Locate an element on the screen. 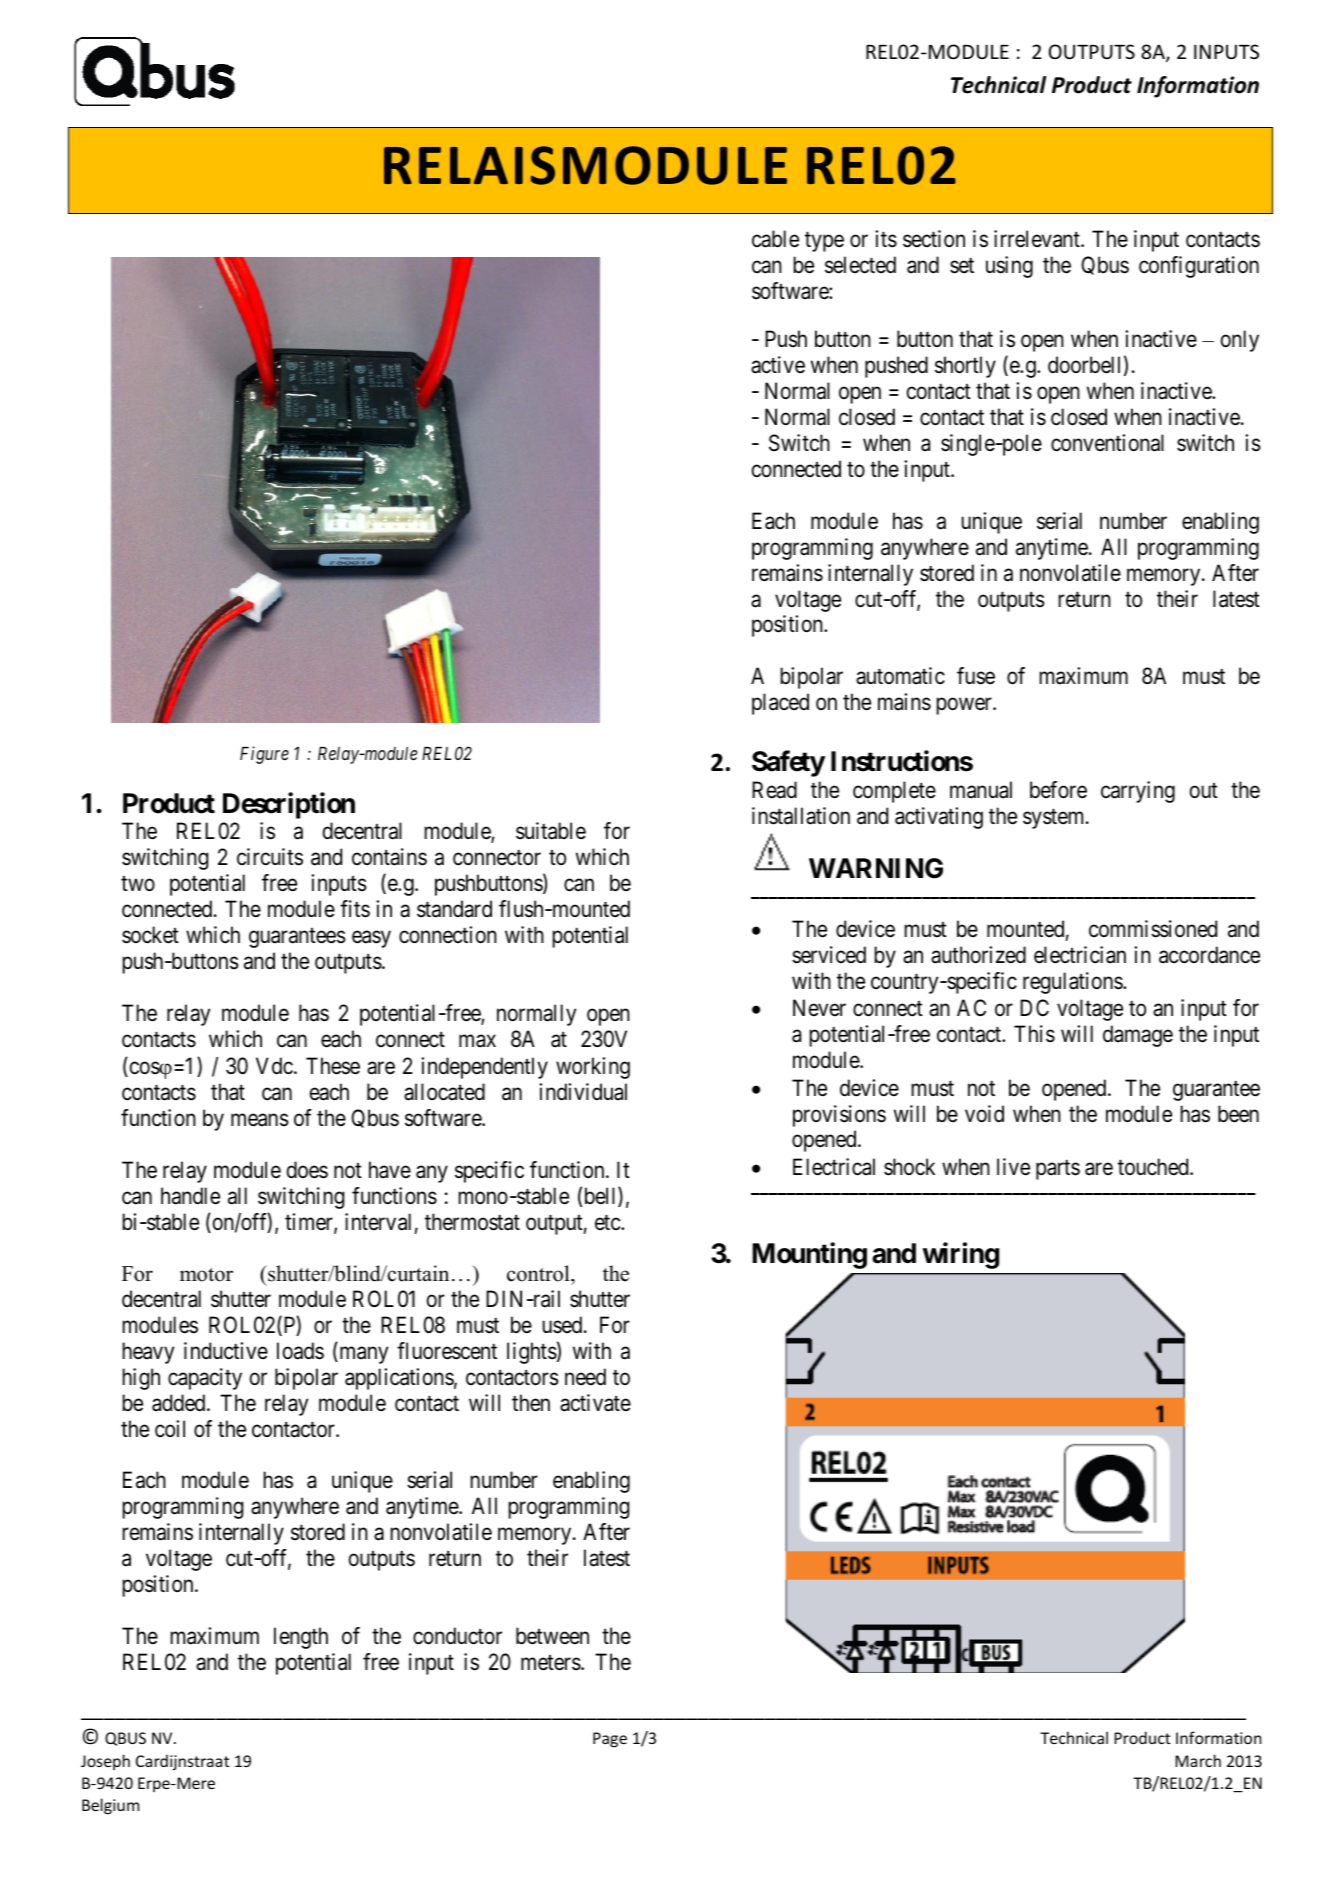 The width and height of the screenshot is (1341, 1896). cable is located at coordinates (775, 239).
